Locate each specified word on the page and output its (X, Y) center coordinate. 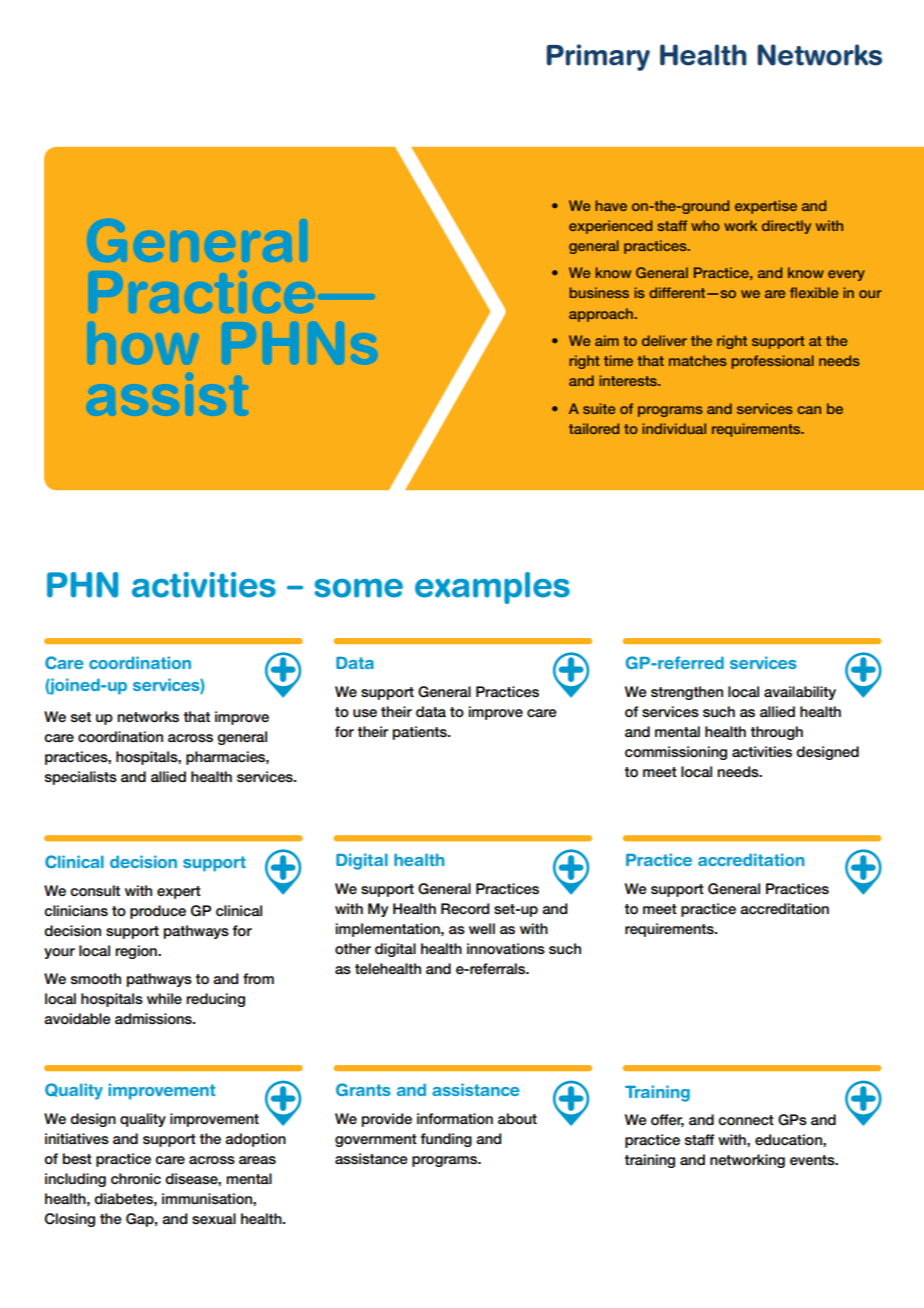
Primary (598, 57)
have (611, 205)
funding (446, 1140)
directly (786, 227)
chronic (136, 1179)
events (813, 1160)
